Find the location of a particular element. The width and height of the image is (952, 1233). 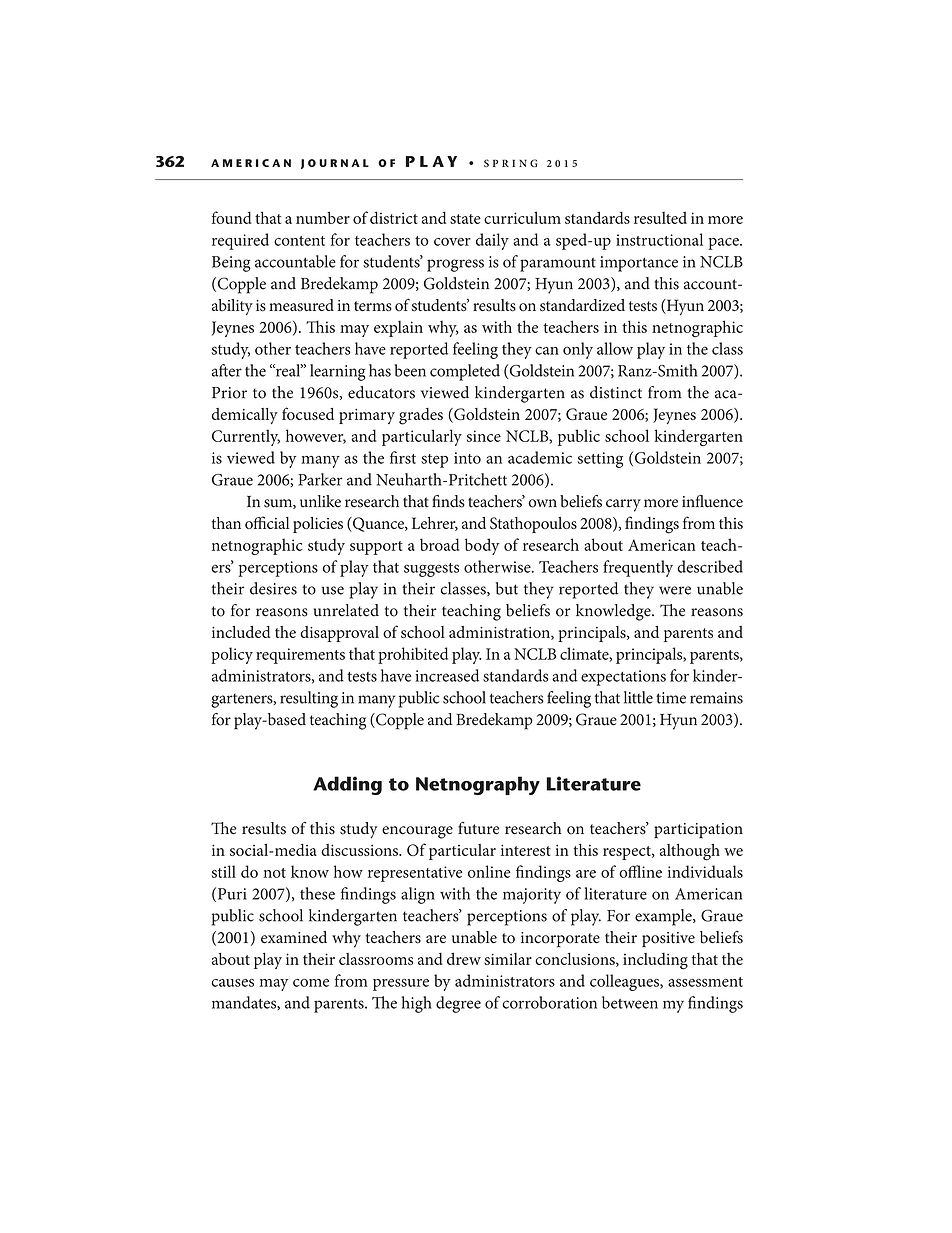

daily is located at coordinates (492, 241).
